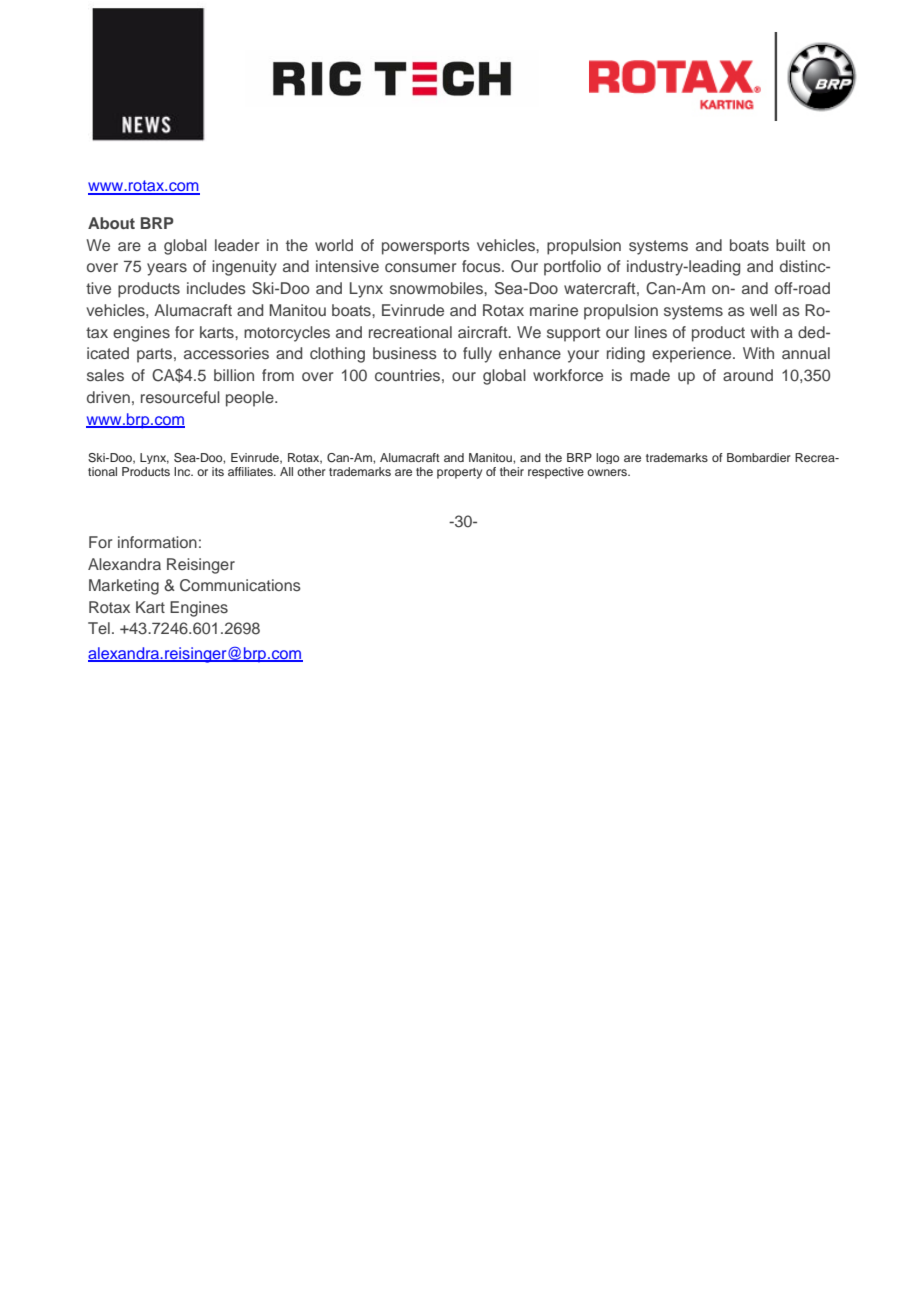  I want to click on well, so click(763, 310).
